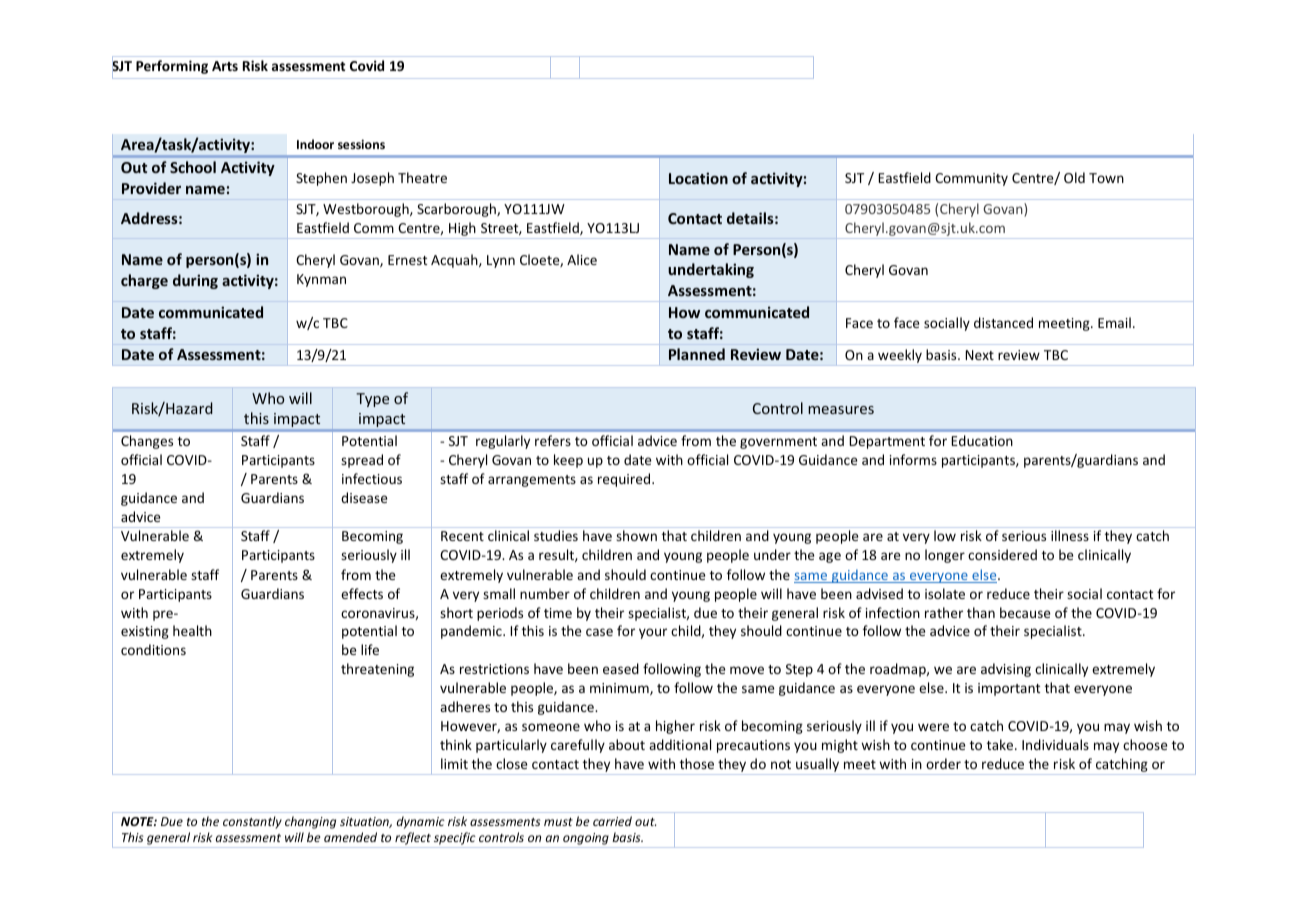  I want to click on illness, so click(1070, 535).
